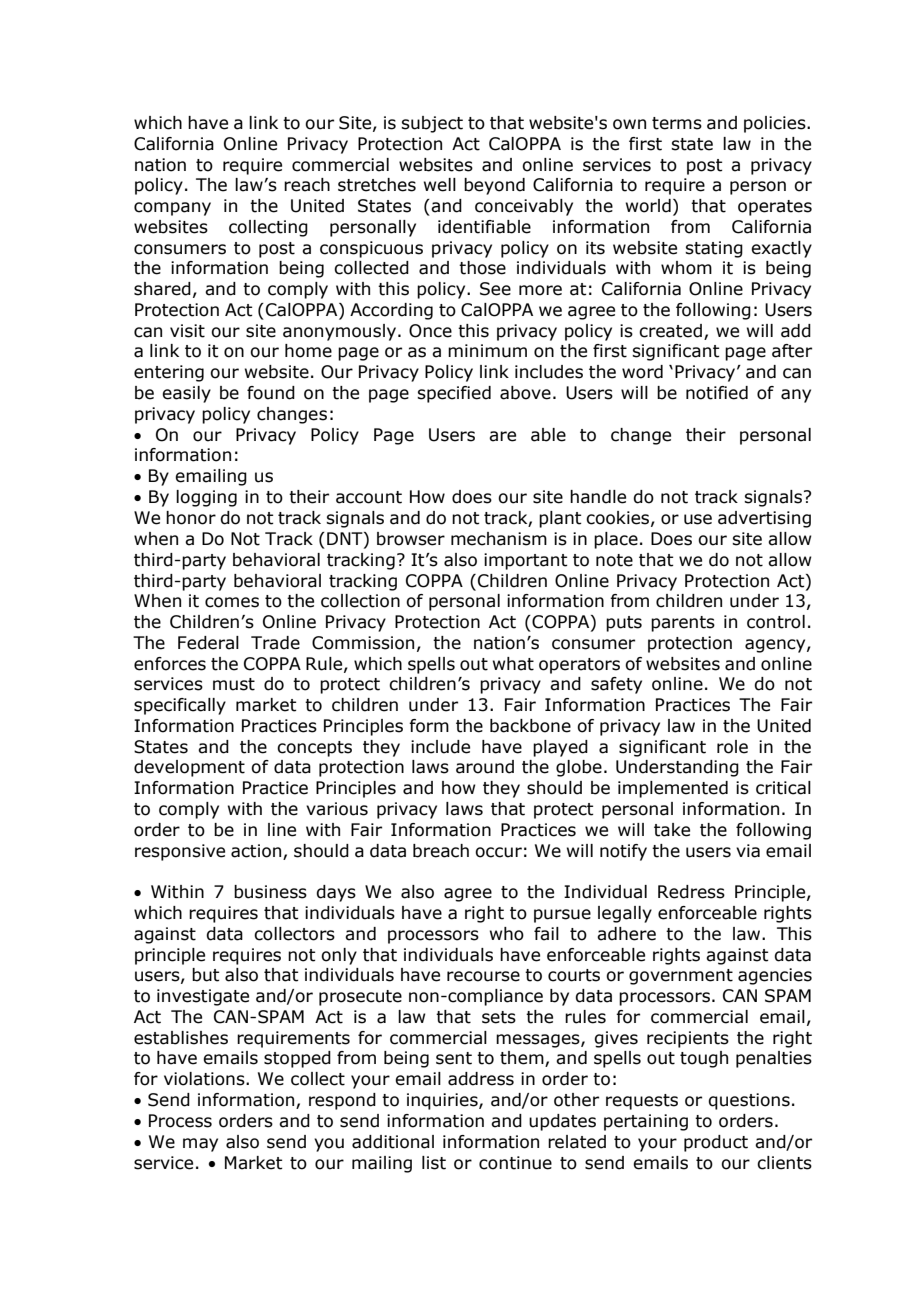 This document has width=924, height=1308. What do you see at coordinates (200, 1145) in the document?
I see `may` at bounding box center [200, 1145].
